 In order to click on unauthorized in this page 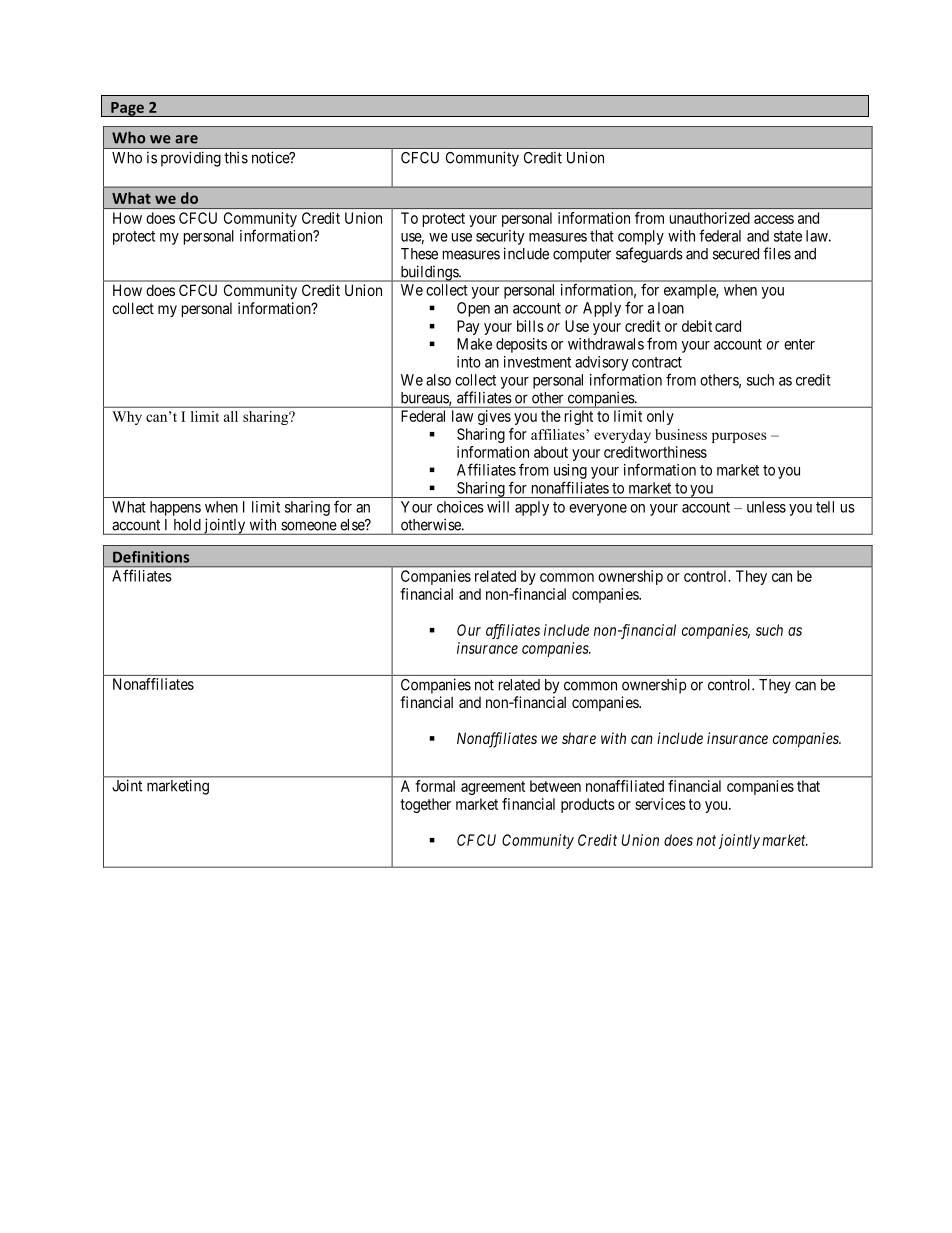, I will do `click(710, 218)`.
